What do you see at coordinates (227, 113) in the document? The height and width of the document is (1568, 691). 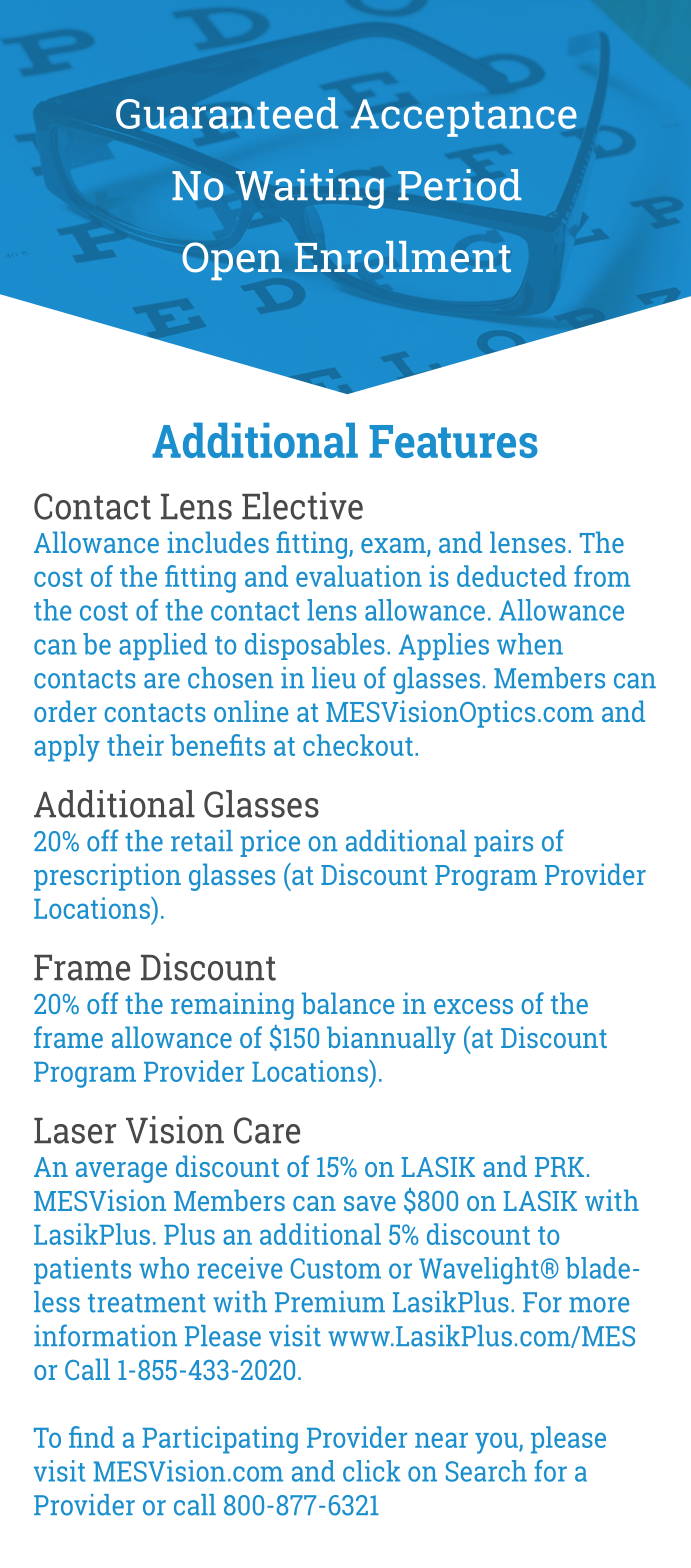 I see `Guaranteed` at bounding box center [227, 113].
